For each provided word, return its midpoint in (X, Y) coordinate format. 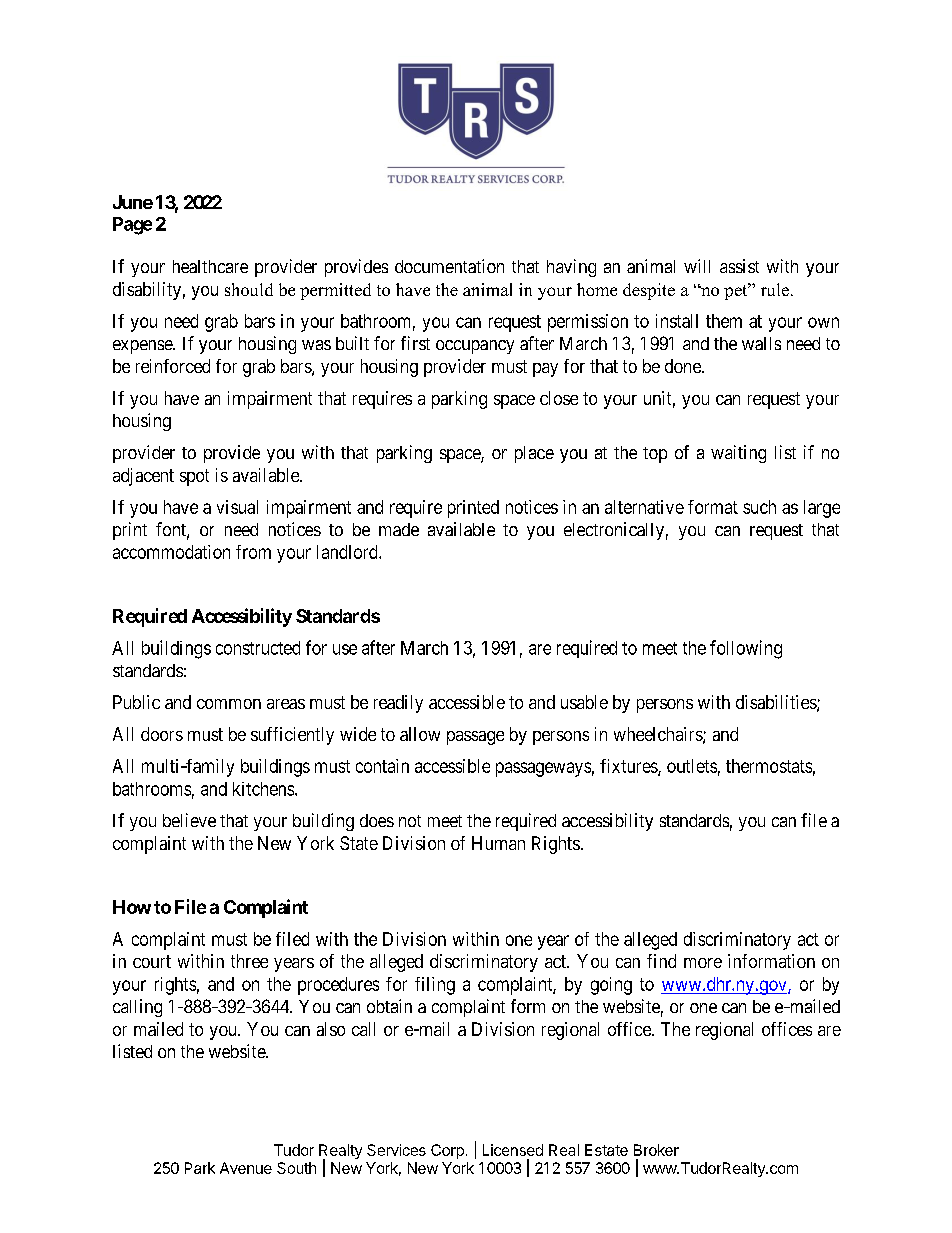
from (253, 552)
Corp (447, 1151)
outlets (692, 766)
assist (739, 266)
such (759, 507)
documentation (449, 266)
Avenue (246, 1168)
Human (498, 843)
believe (189, 820)
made (399, 529)
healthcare (210, 266)
